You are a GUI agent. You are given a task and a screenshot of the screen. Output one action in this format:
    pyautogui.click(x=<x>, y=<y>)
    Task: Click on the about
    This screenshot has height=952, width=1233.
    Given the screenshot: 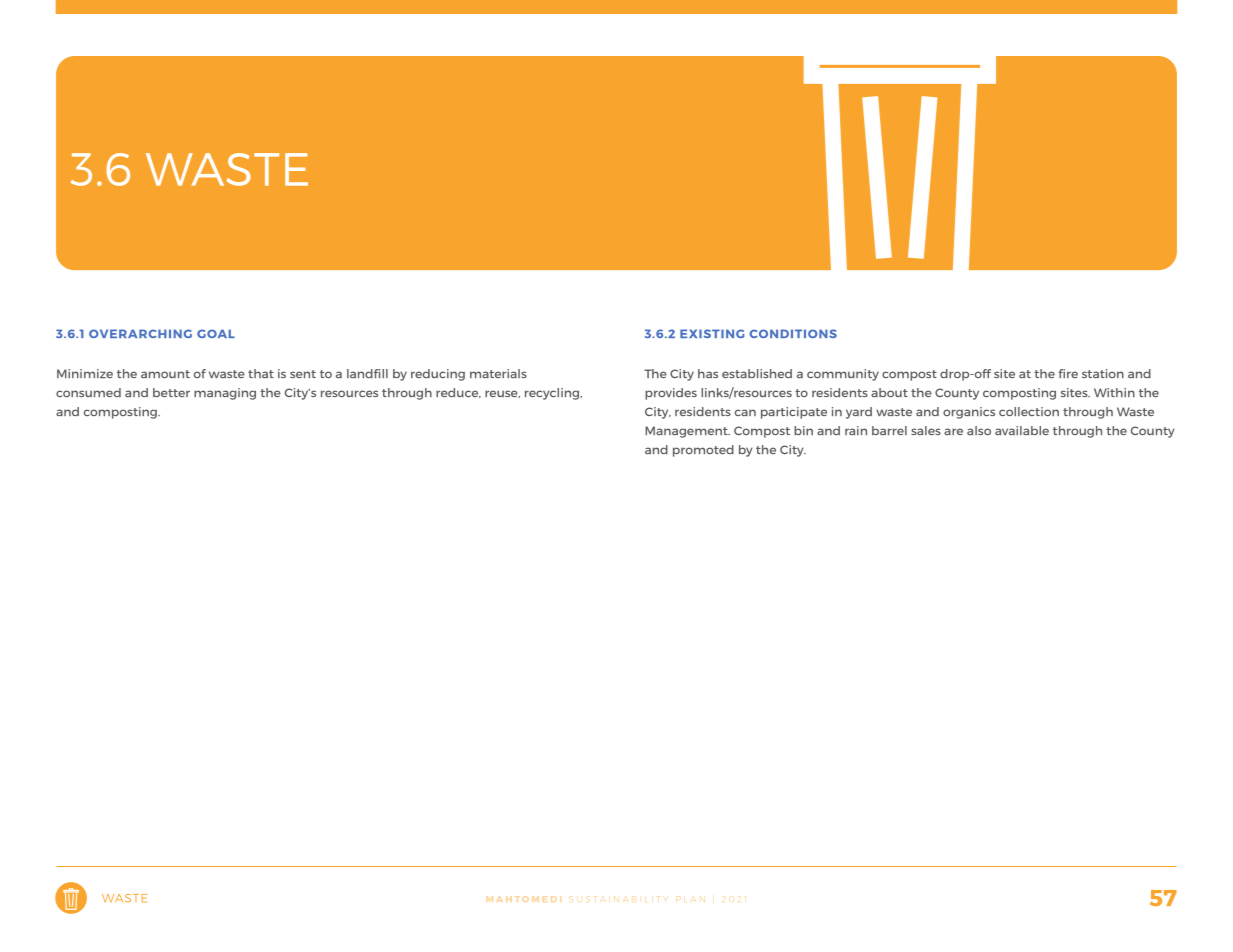 What is the action you would take?
    pyautogui.click(x=889, y=392)
